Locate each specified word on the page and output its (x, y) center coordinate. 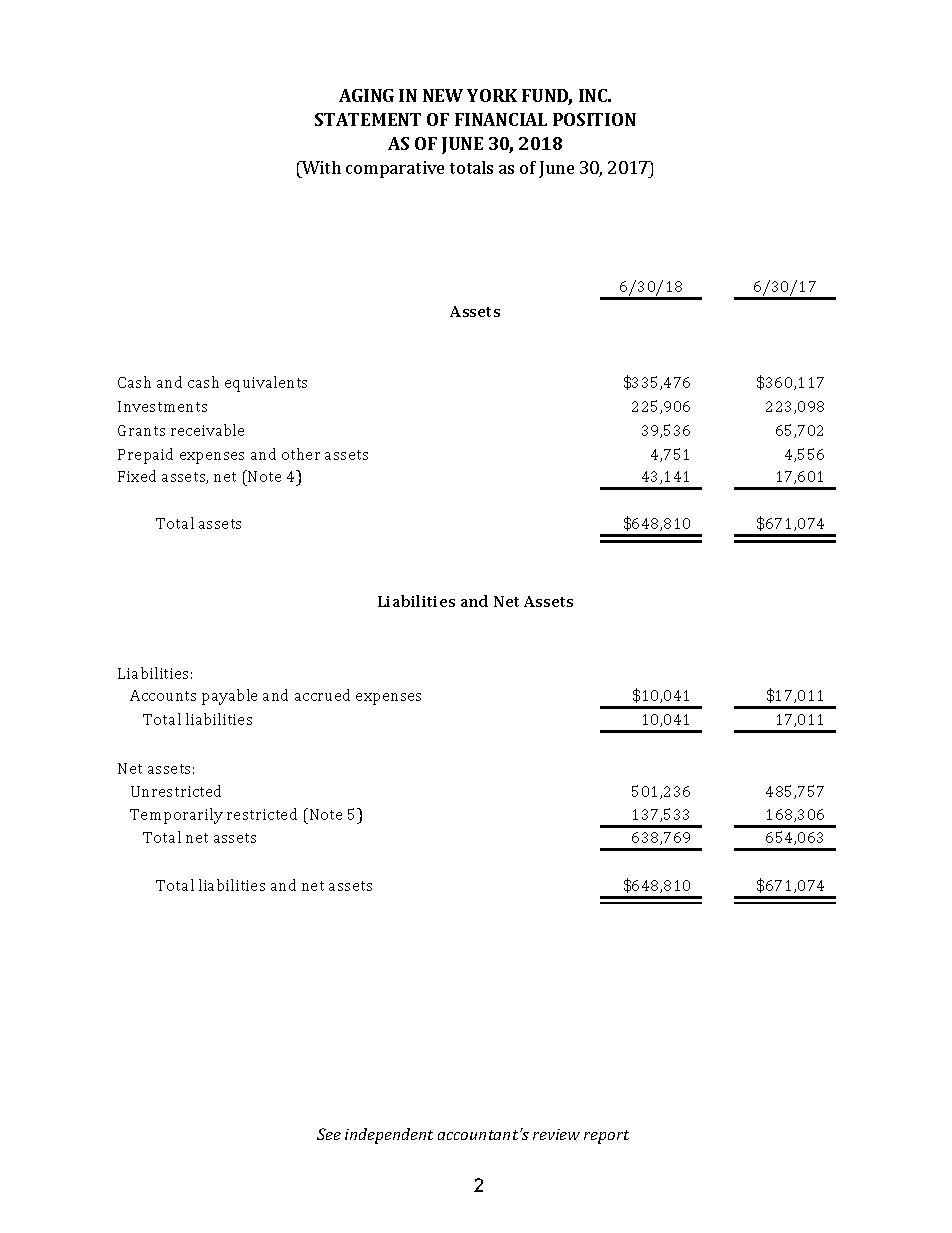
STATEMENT (368, 119)
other (301, 454)
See (329, 1134)
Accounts (163, 695)
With (320, 167)
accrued (322, 695)
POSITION (594, 119)
